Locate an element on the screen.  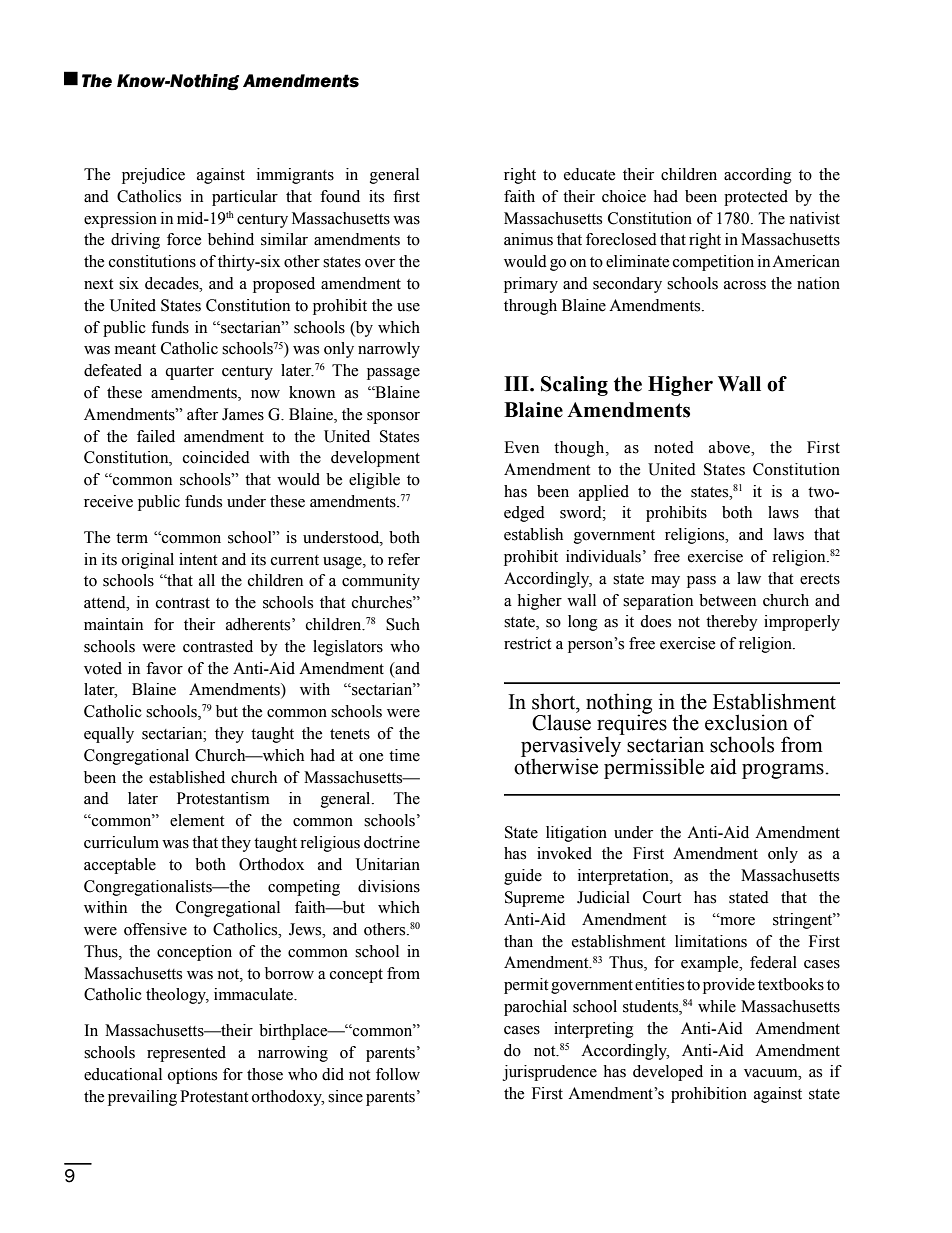
favor is located at coordinates (164, 668).
